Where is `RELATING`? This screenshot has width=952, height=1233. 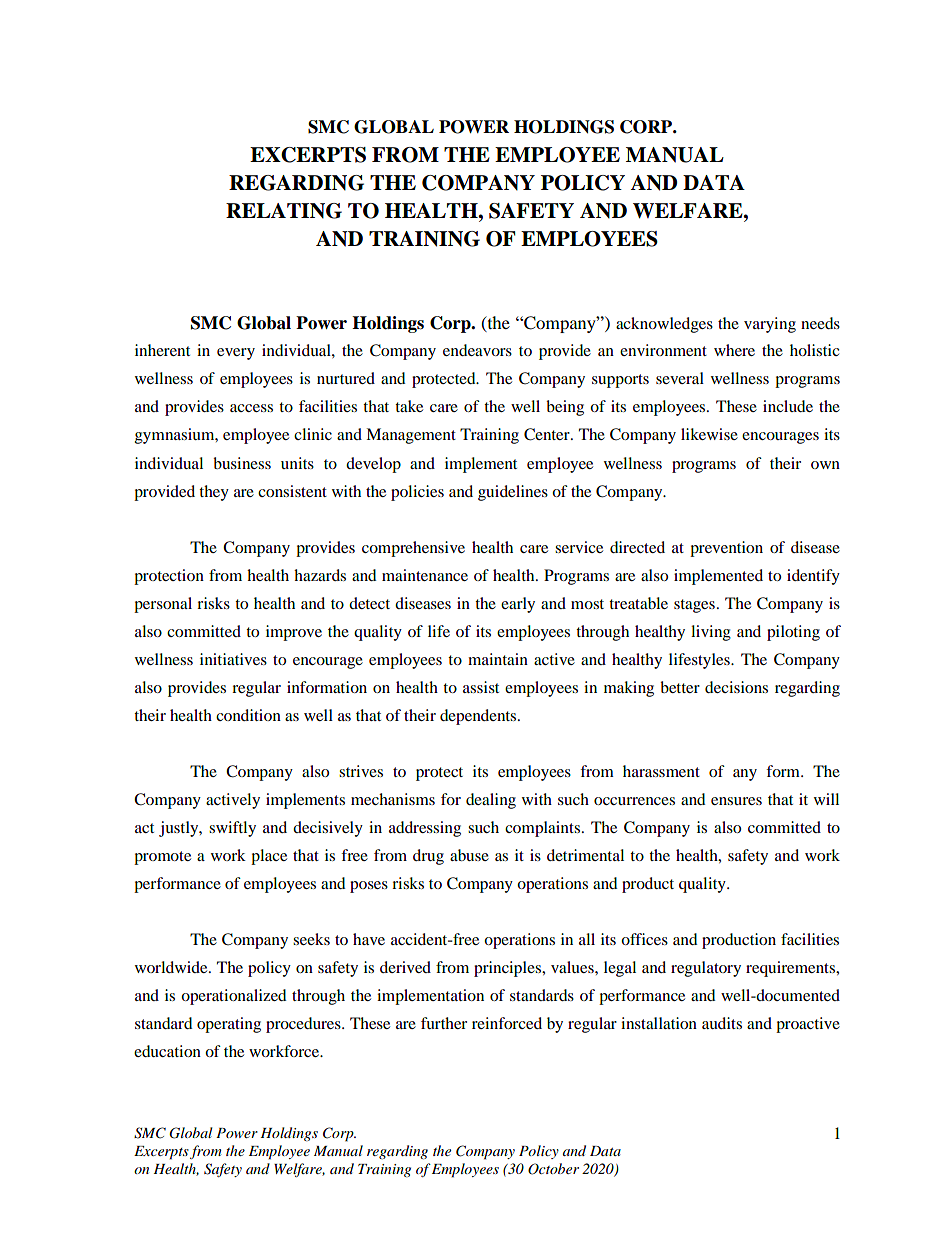
RELATING is located at coordinates (284, 211).
